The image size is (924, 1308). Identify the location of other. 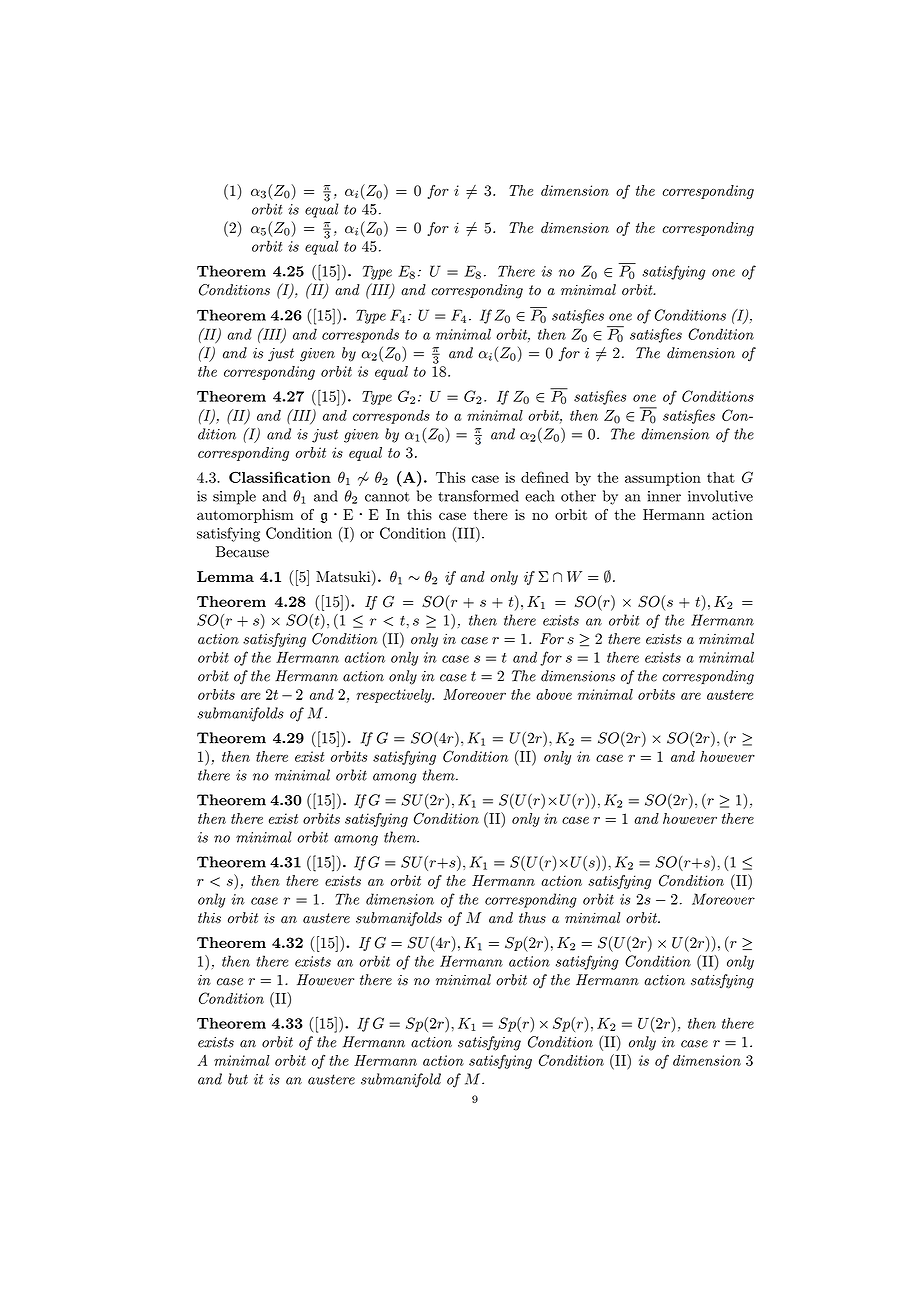
(578, 496).
